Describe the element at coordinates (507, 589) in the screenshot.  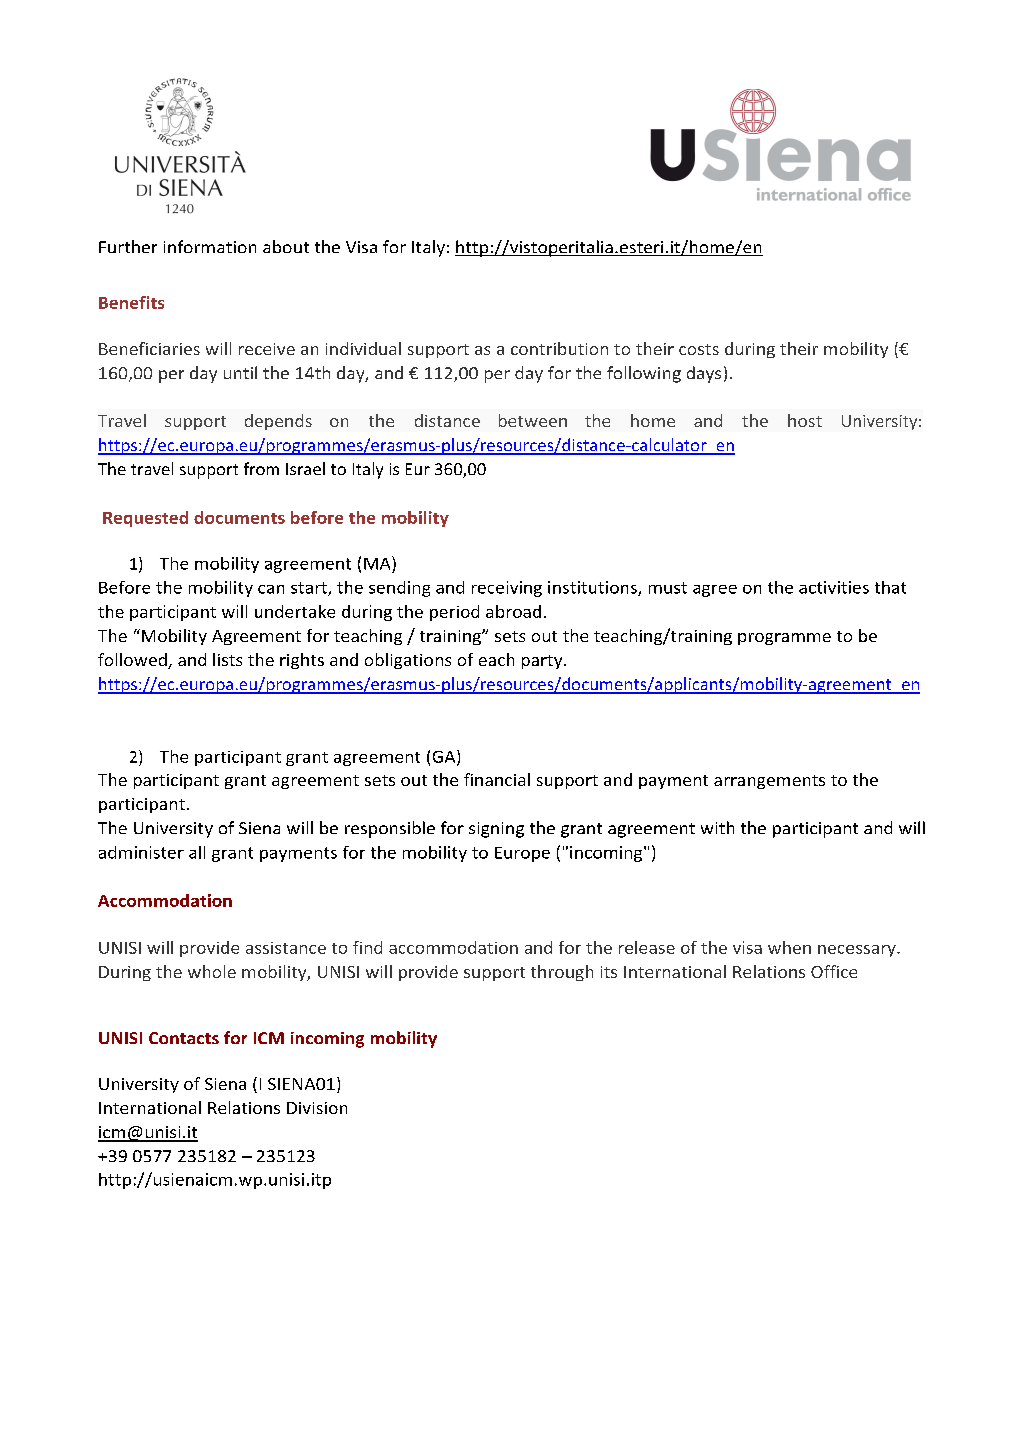
I see `receiving` at that location.
